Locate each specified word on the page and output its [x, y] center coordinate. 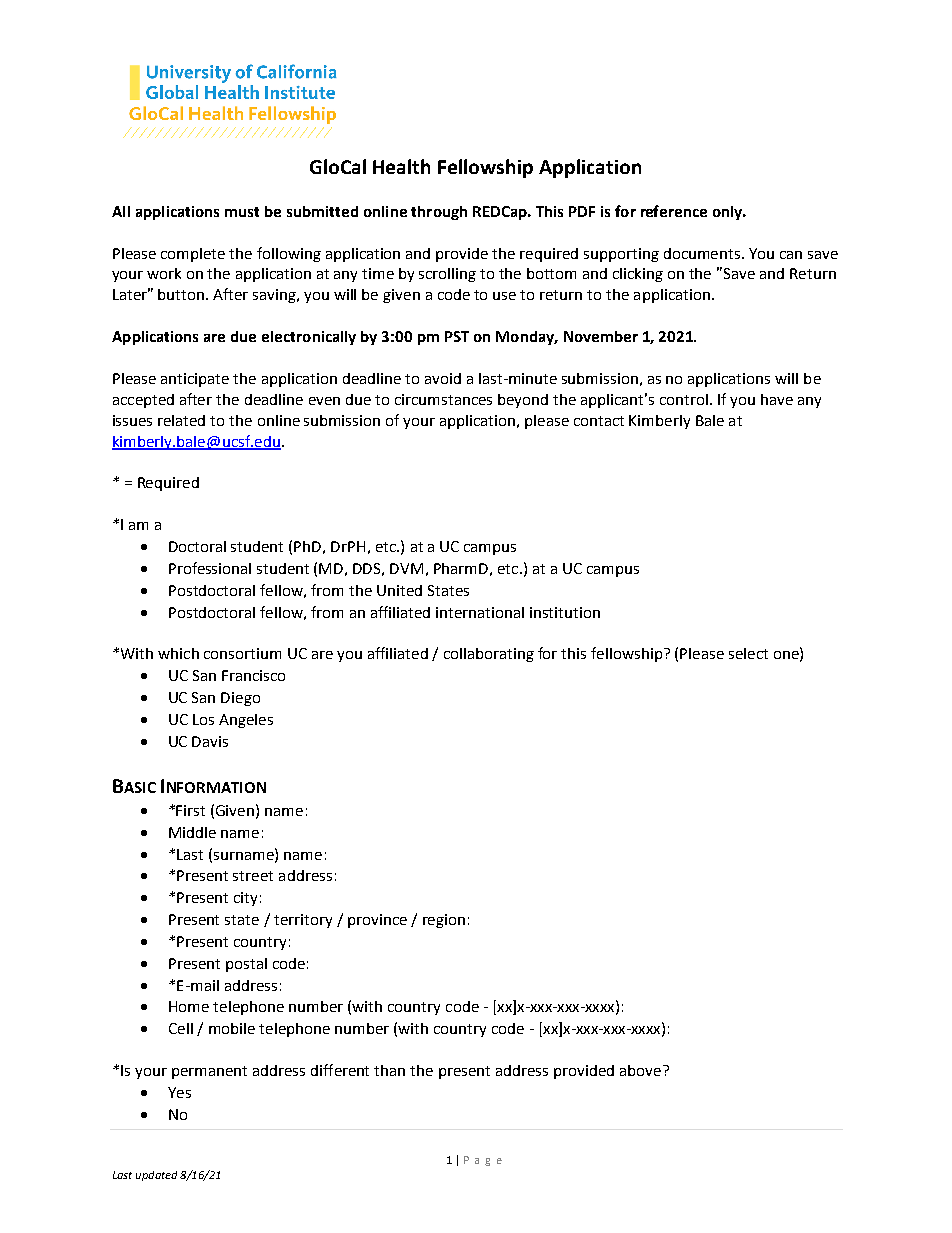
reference [674, 211]
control [684, 399]
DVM [406, 568]
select [748, 653]
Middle [192, 832]
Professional [210, 568]
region [444, 921]
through [439, 213]
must [242, 212]
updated [156, 1176]
